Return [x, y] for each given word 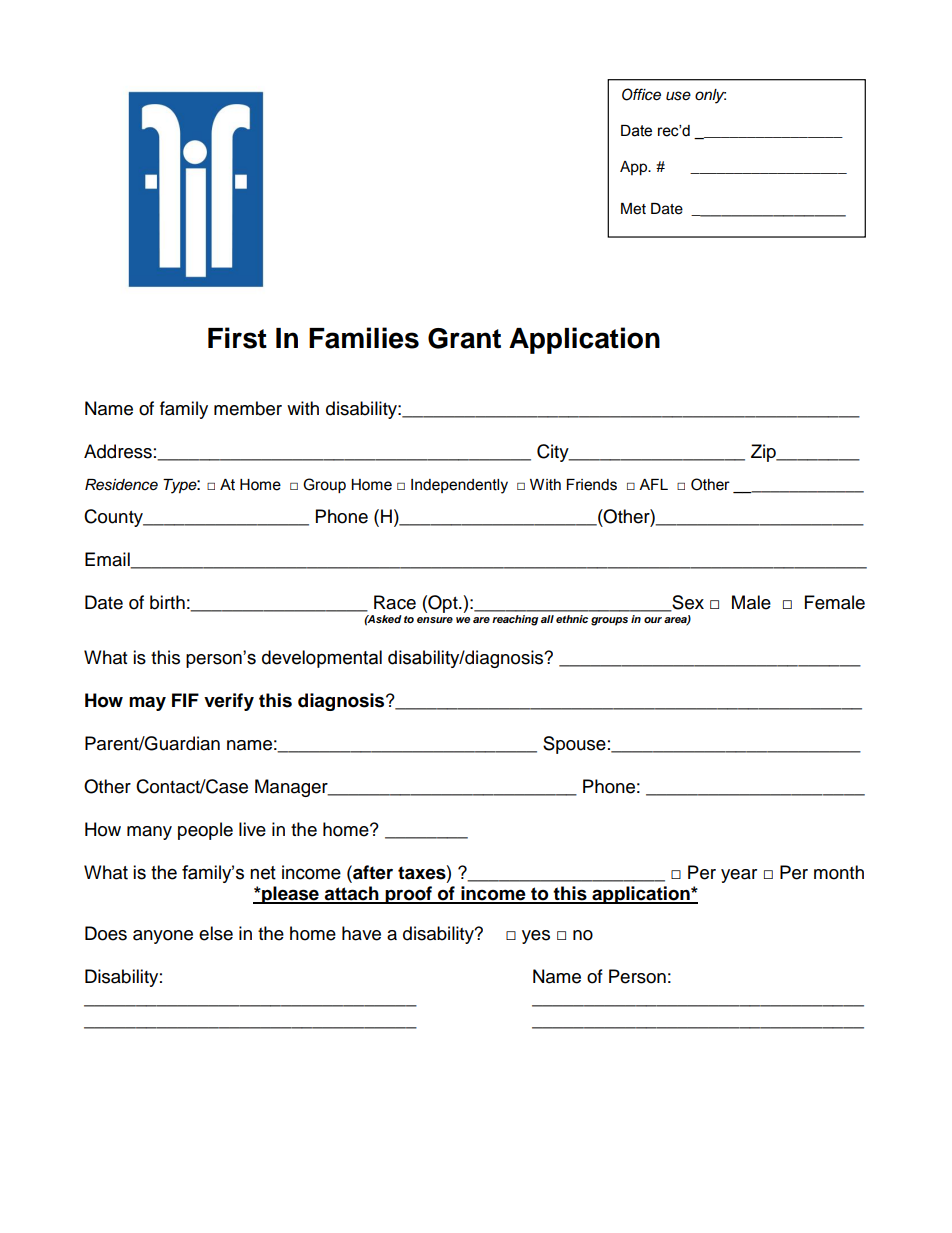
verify [229, 702]
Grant [464, 338]
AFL [653, 484]
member [248, 408]
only [710, 96]
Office [641, 94]
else [216, 933]
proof [409, 895]
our [653, 620]
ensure [435, 620]
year [739, 876]
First [237, 338]
